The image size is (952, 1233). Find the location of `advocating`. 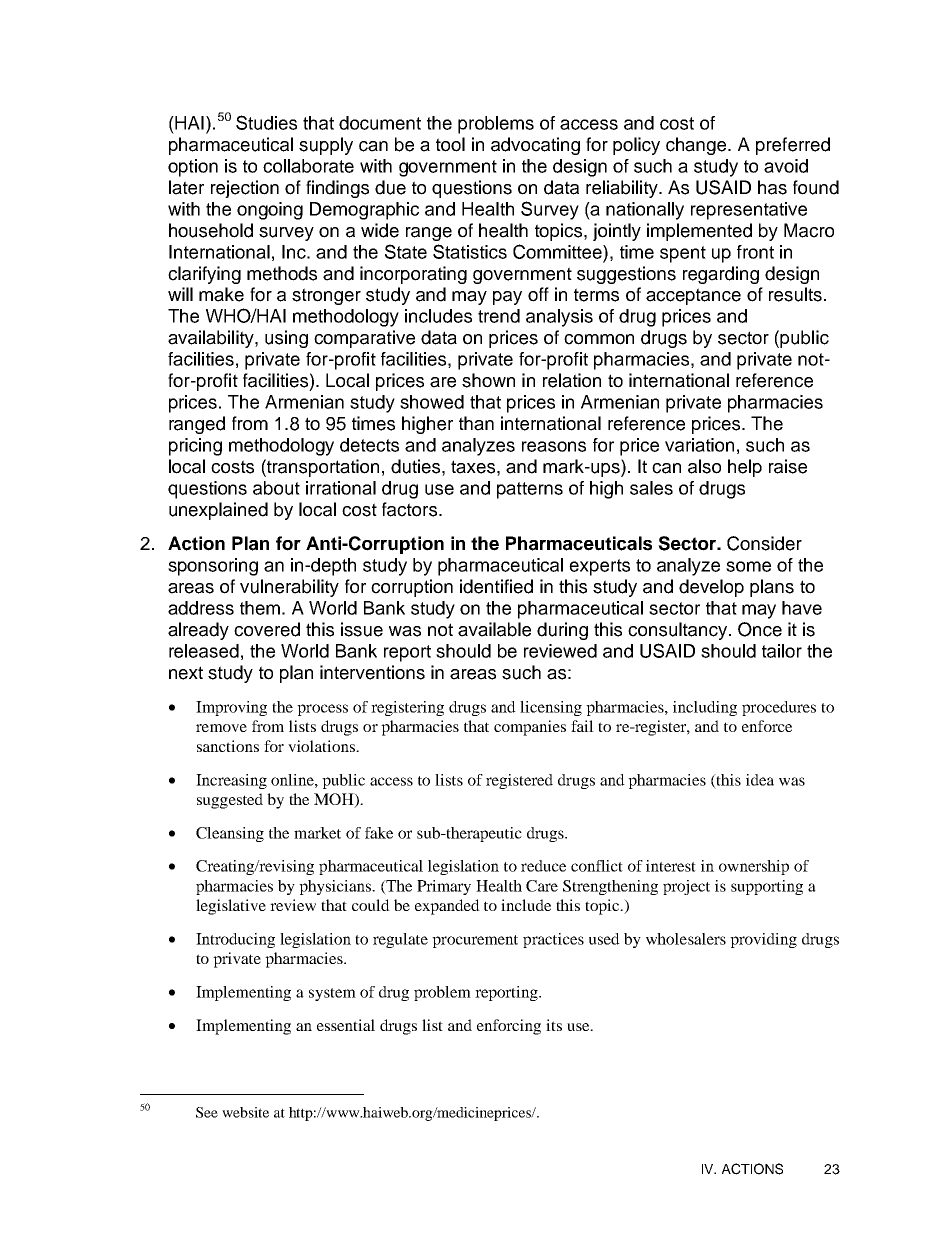

advocating is located at coordinates (535, 146).
